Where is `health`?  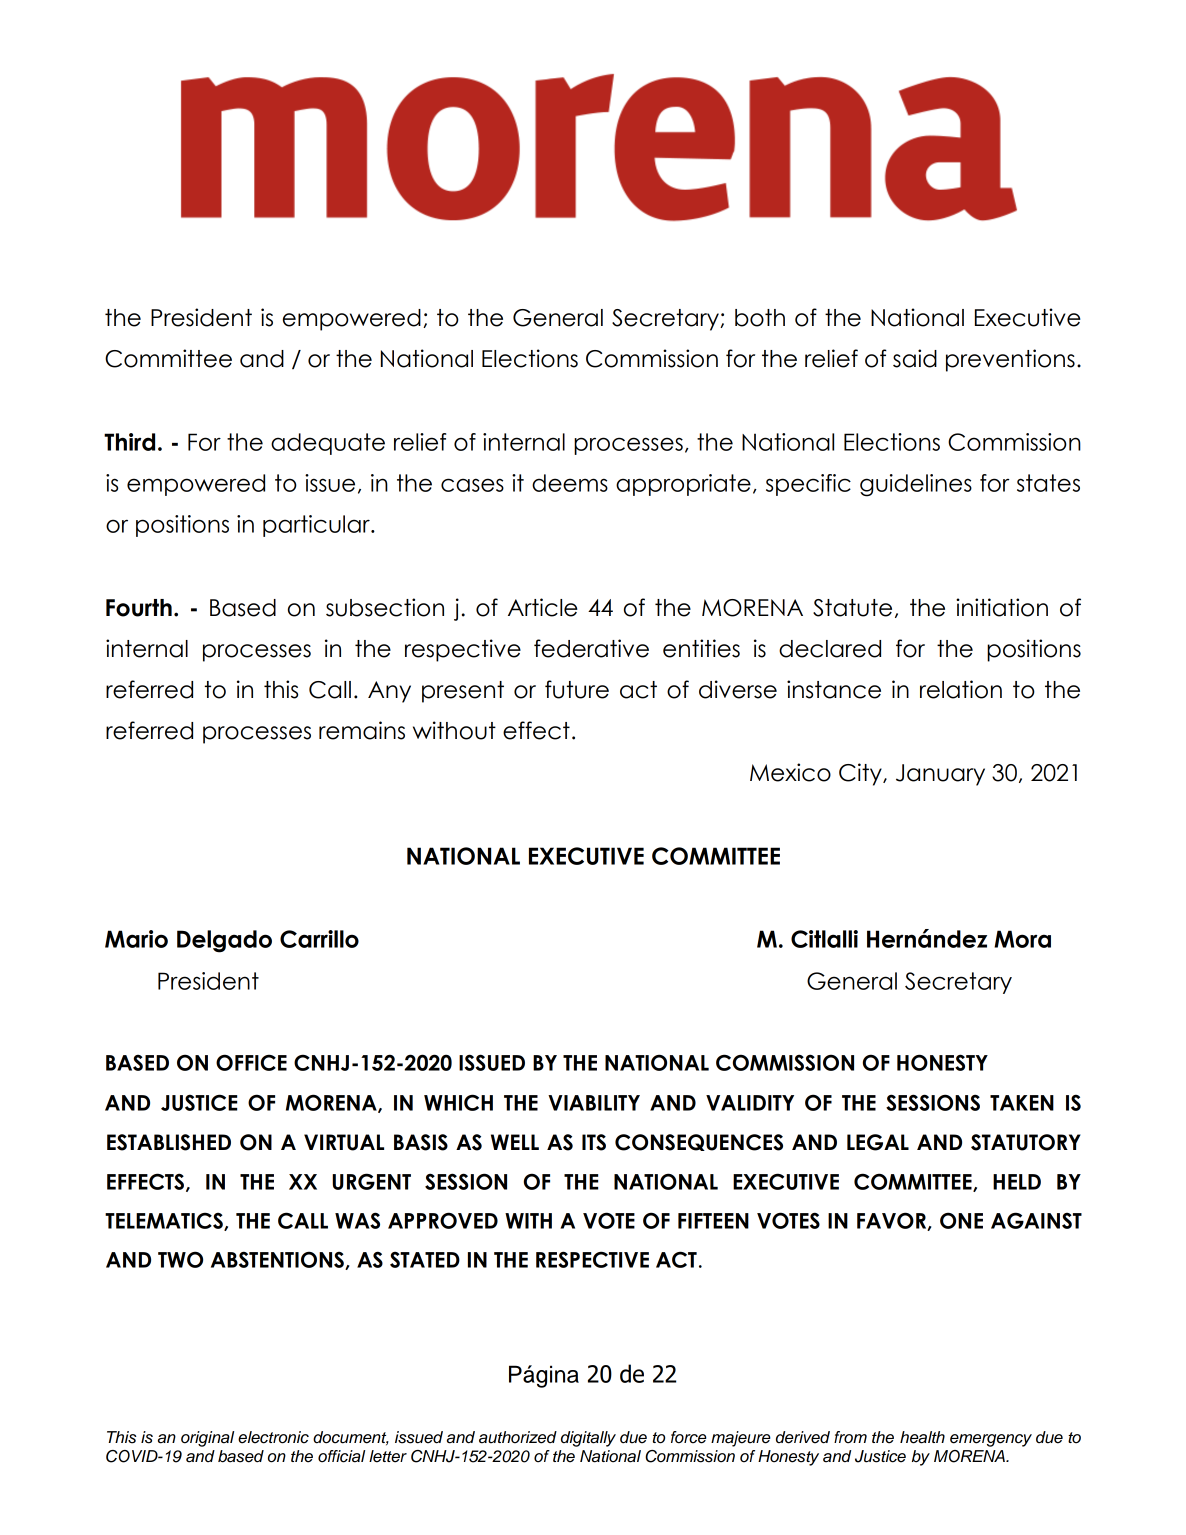
health is located at coordinates (922, 1437).
